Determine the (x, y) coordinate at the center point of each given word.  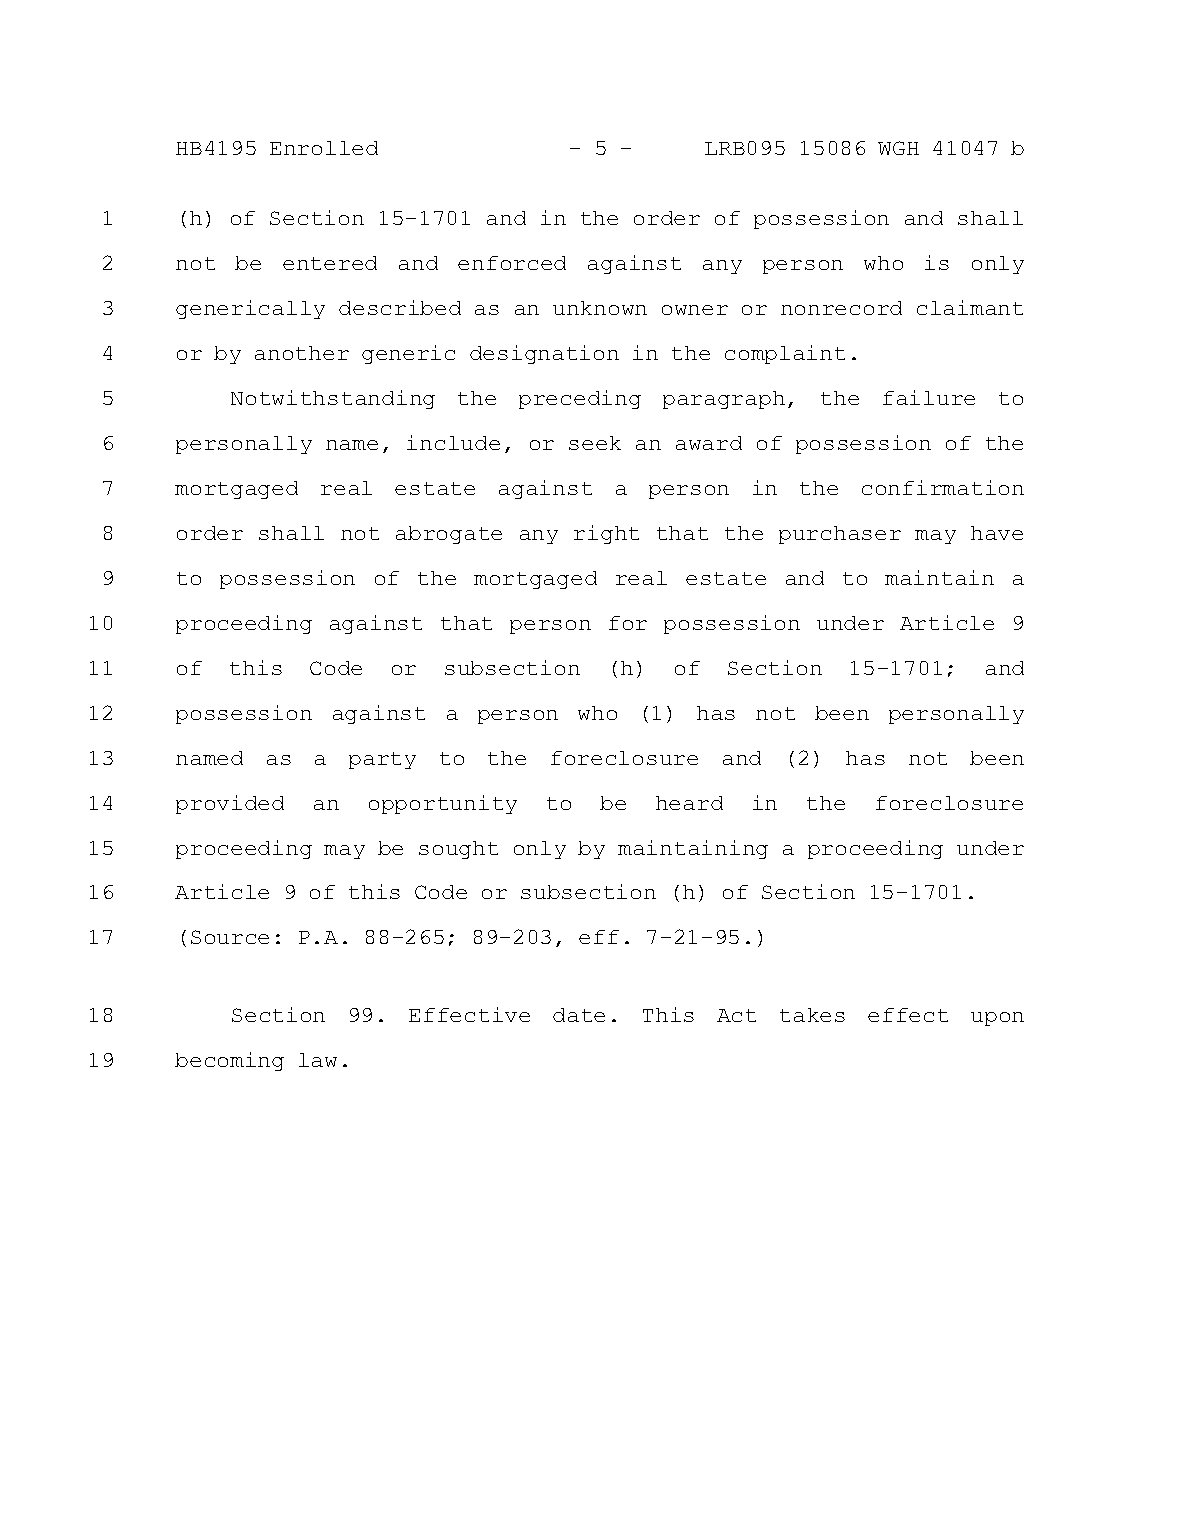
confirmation (943, 487)
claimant (970, 307)
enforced (512, 263)
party (382, 760)
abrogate (449, 535)
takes (812, 1015)
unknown (600, 308)
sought (458, 850)
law (318, 1060)
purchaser (840, 535)
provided (230, 804)
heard (689, 803)
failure (929, 397)
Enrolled (324, 148)
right (606, 534)
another (302, 353)
